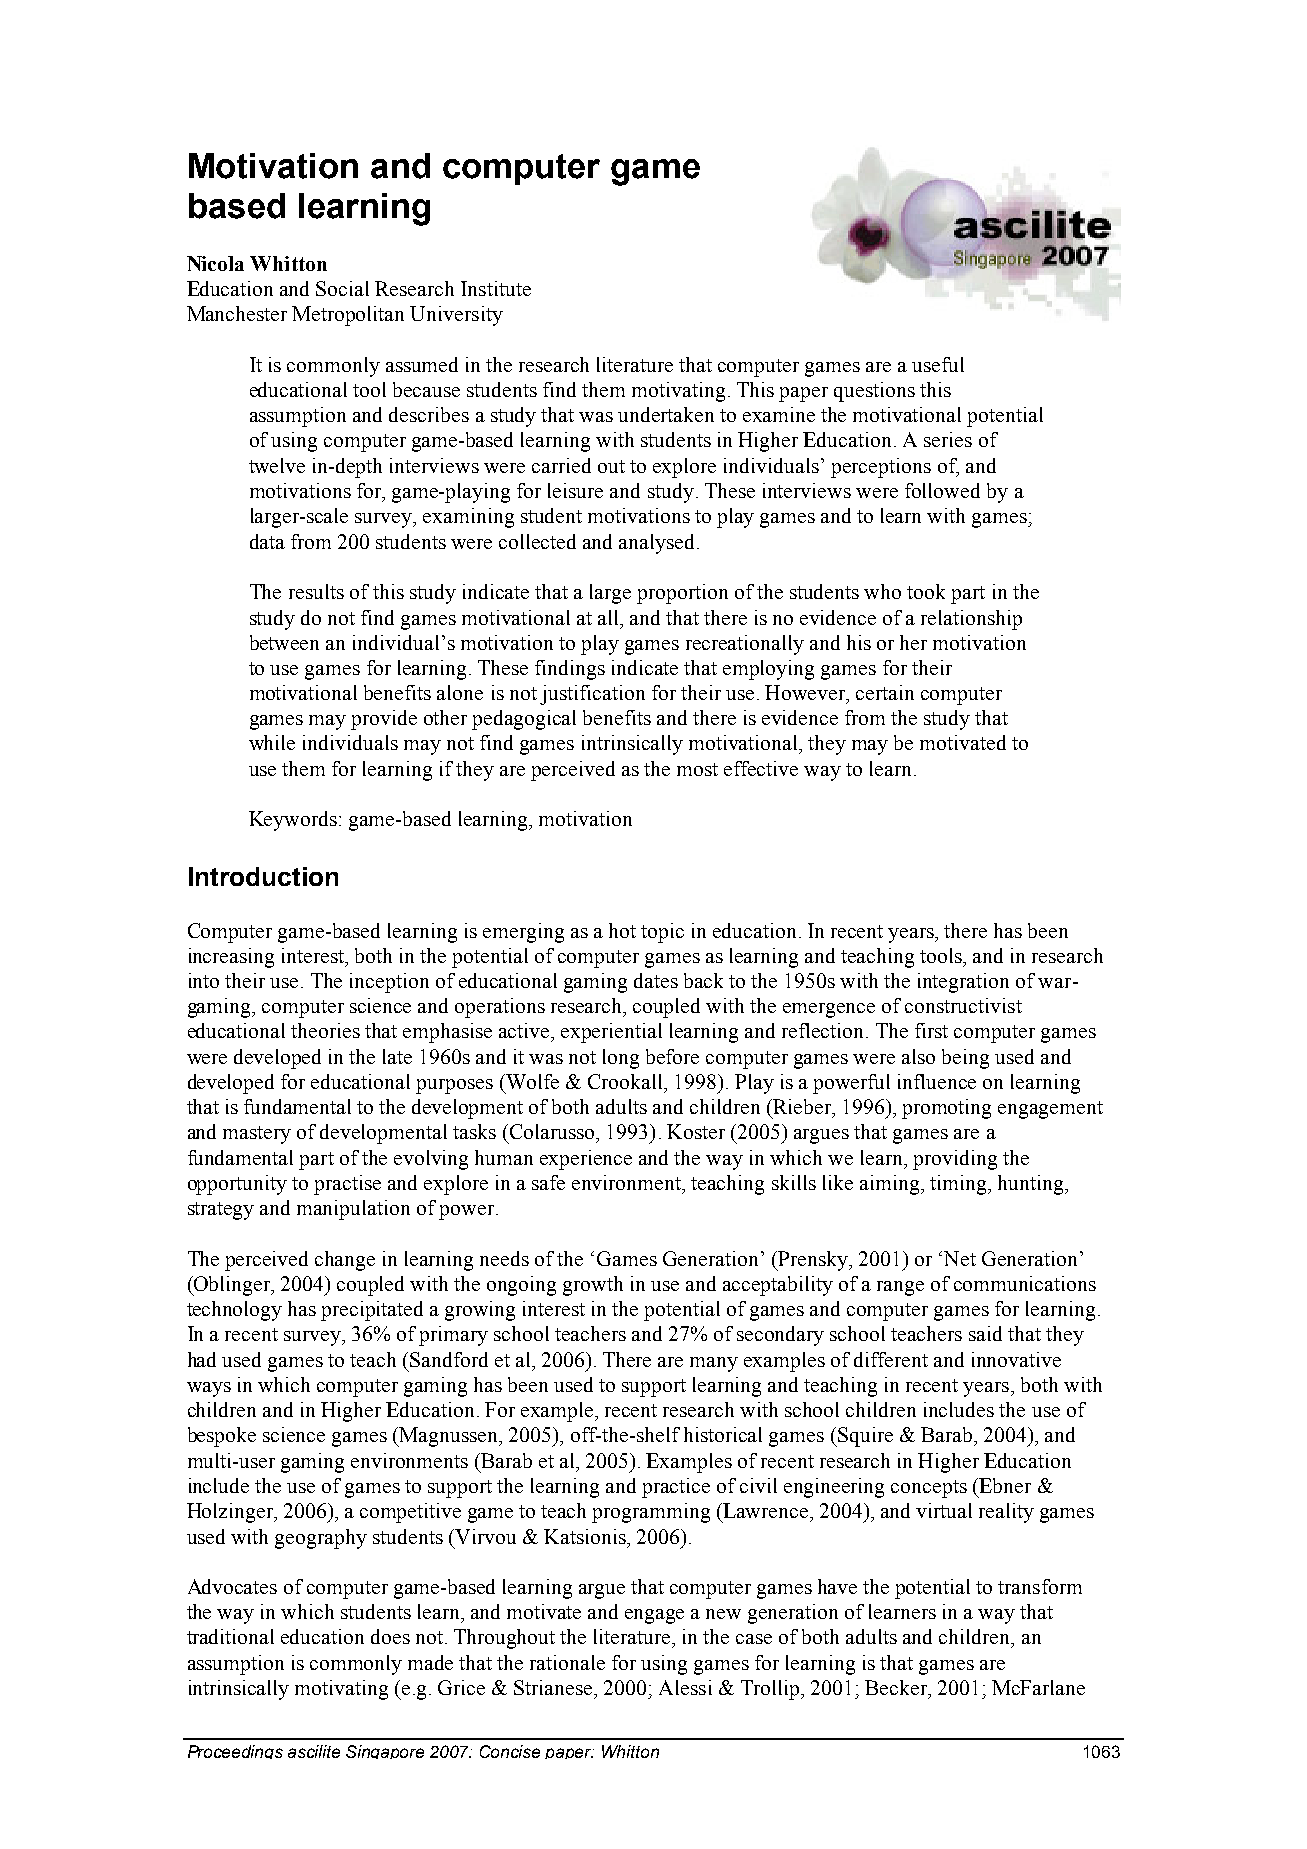  What do you see at coordinates (926, 591) in the screenshot?
I see `took` at bounding box center [926, 591].
